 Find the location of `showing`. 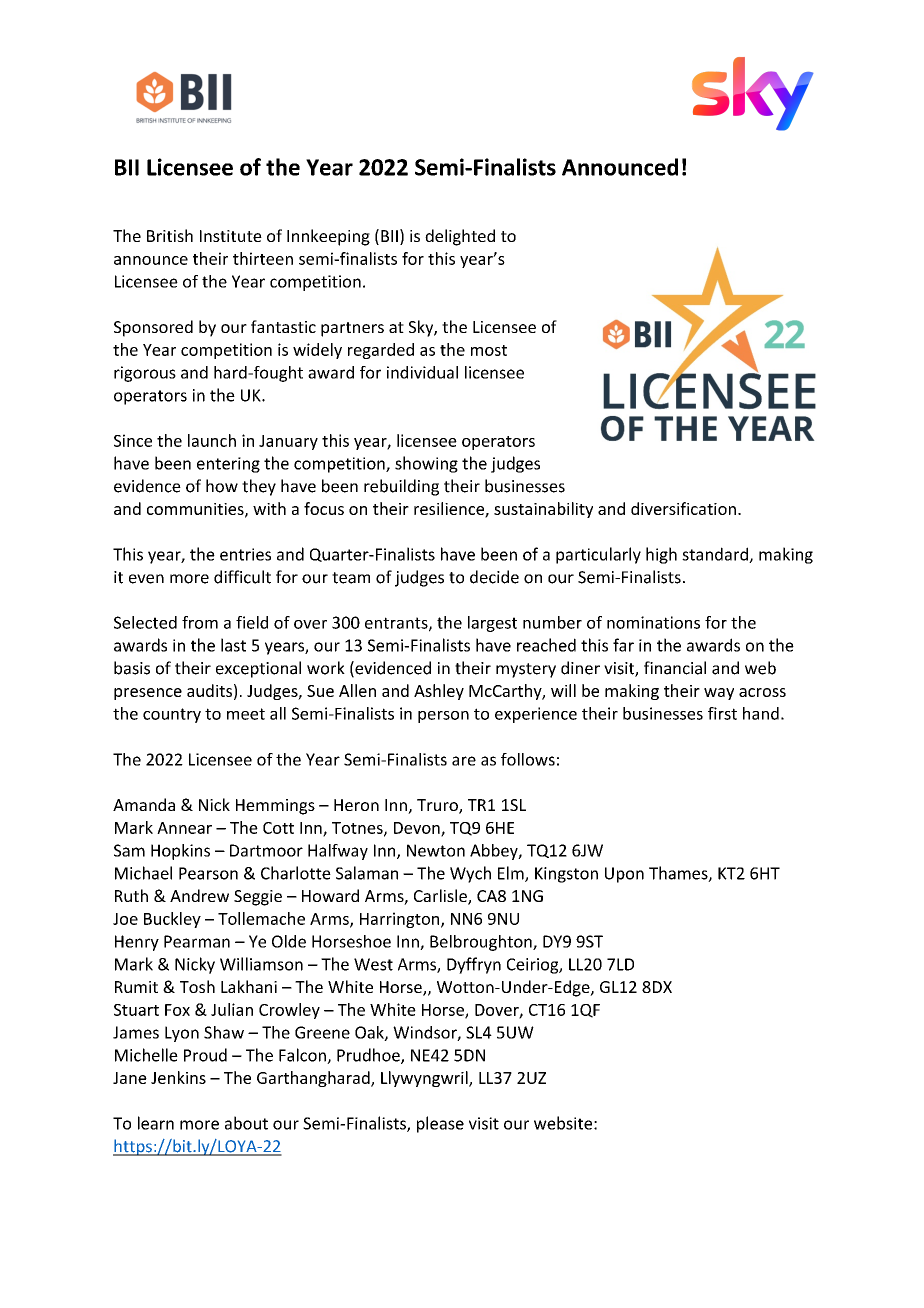

showing is located at coordinates (426, 464).
